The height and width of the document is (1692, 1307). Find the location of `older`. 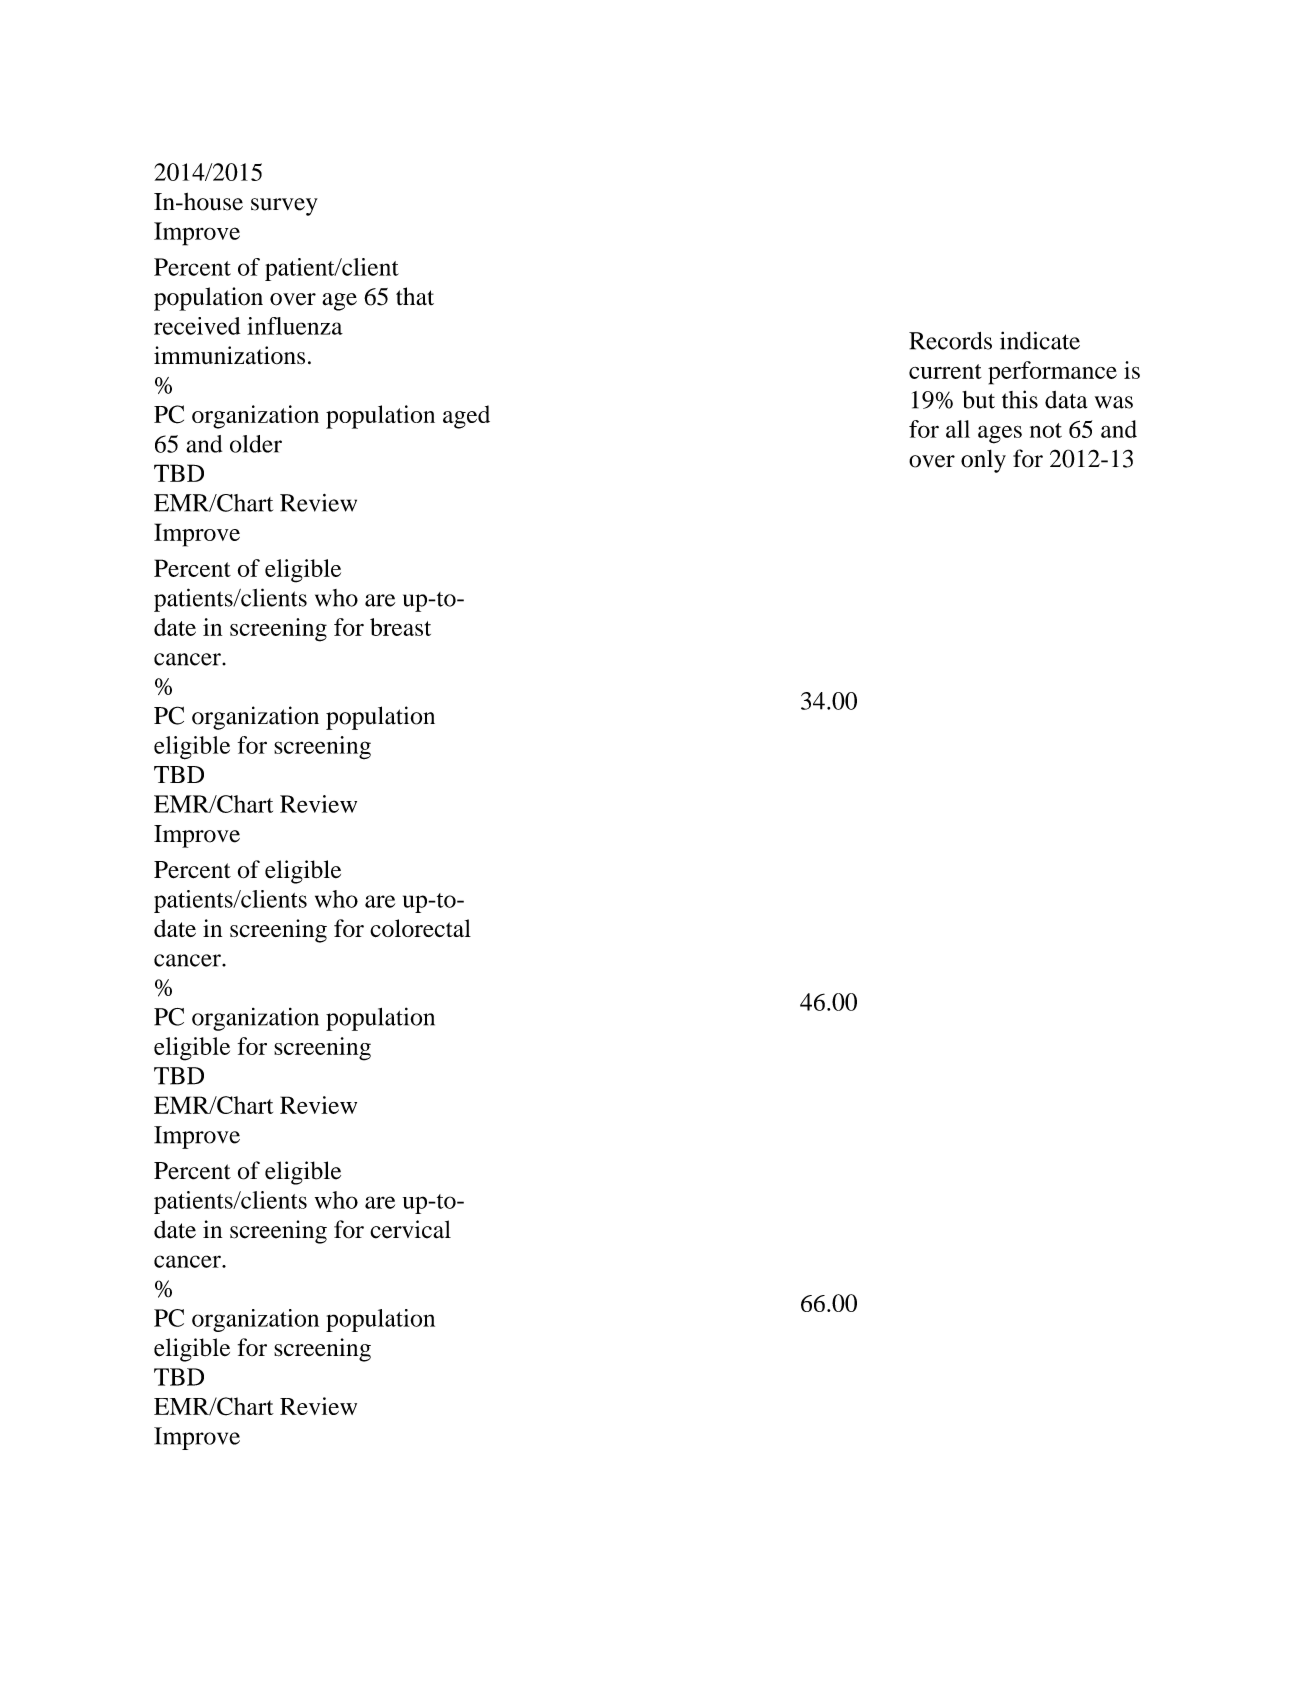

older is located at coordinates (256, 444).
